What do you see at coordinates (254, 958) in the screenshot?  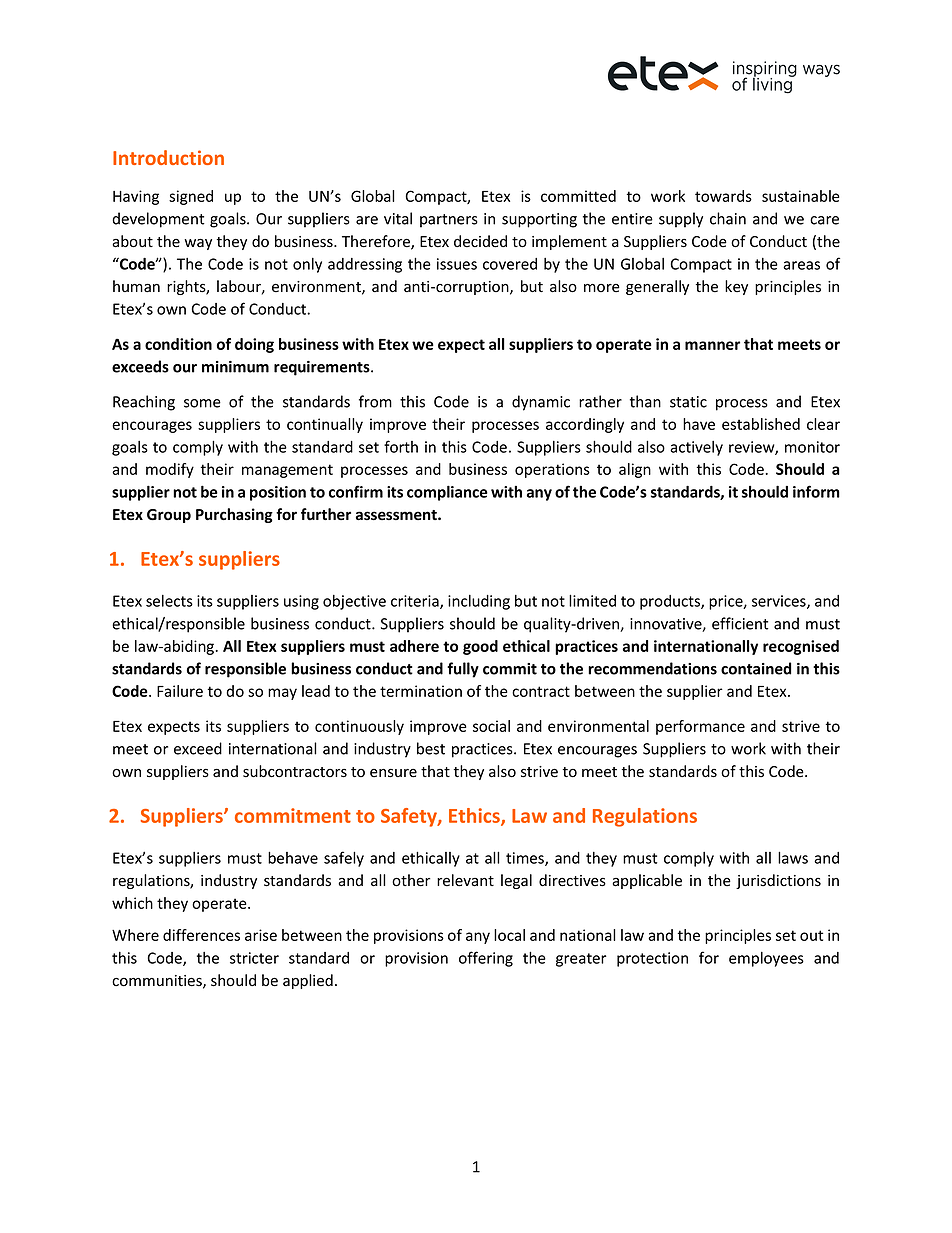 I see `stricter` at bounding box center [254, 958].
